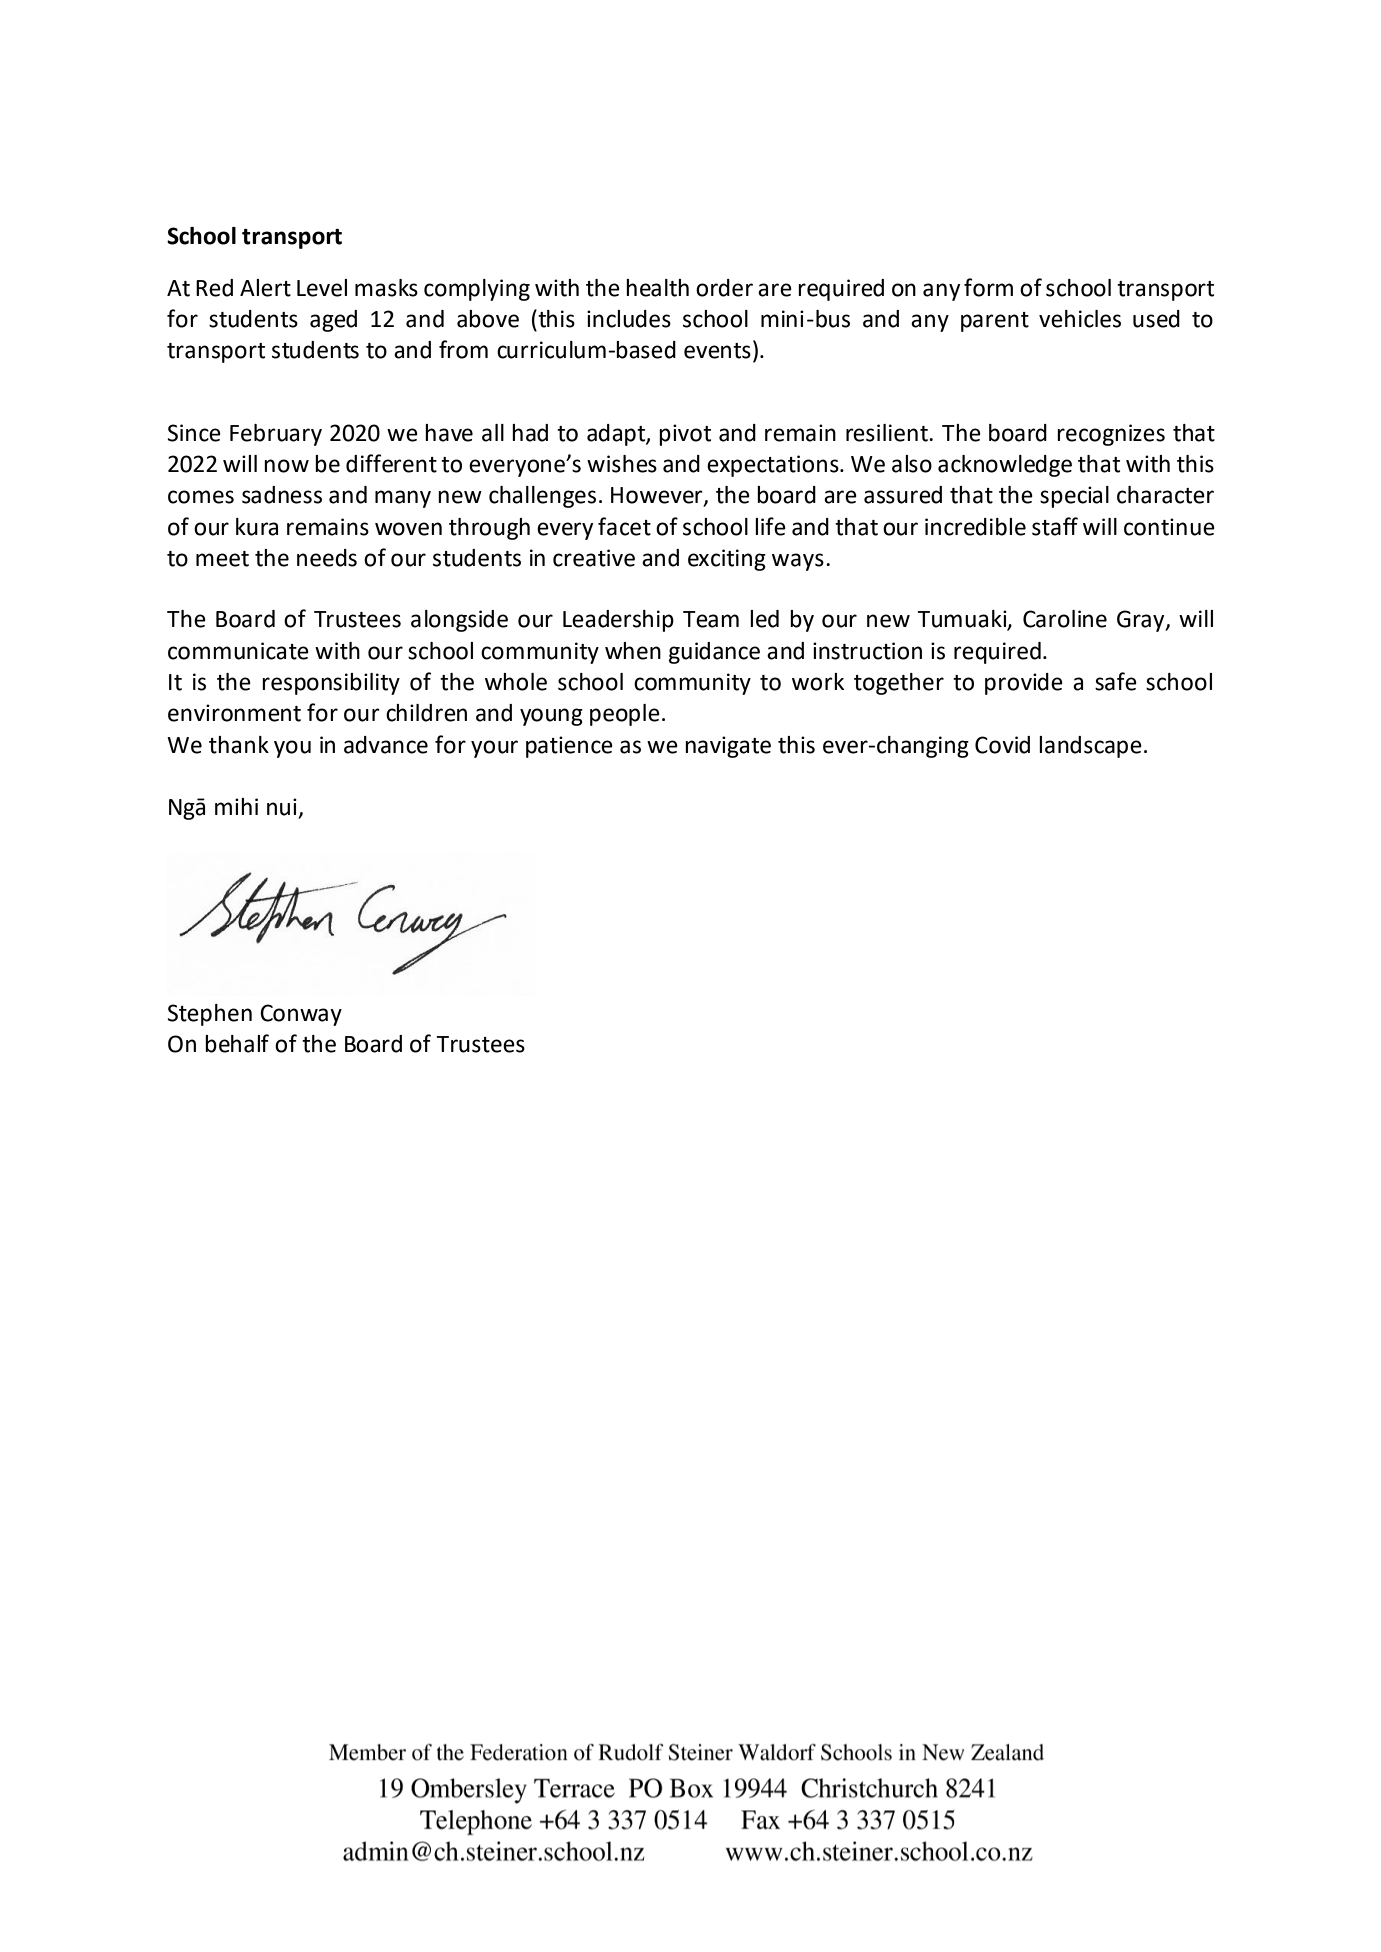  Describe the element at coordinates (1080, 319) in the image. I see `vehicles` at that location.
